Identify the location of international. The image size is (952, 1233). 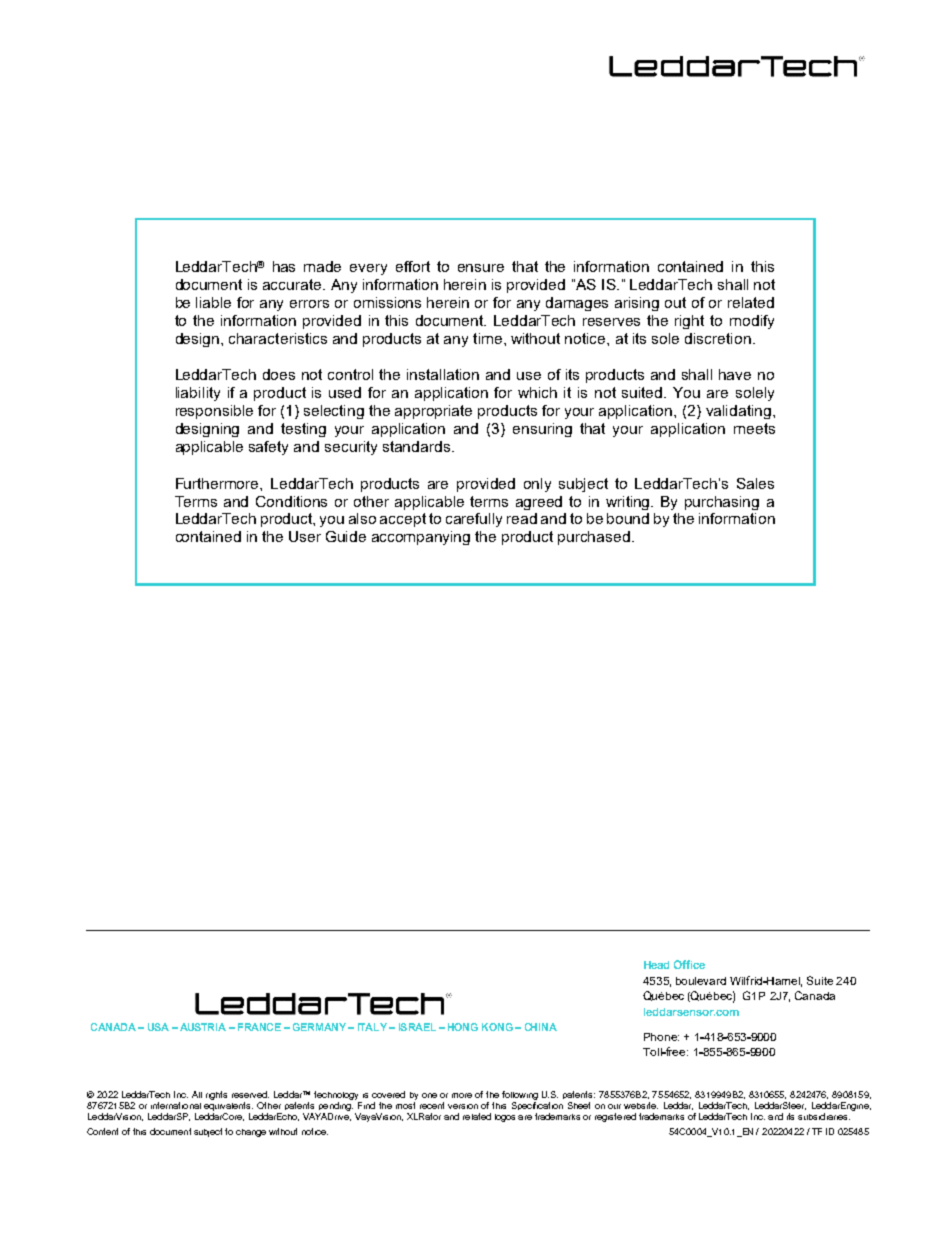
(176, 1105).
